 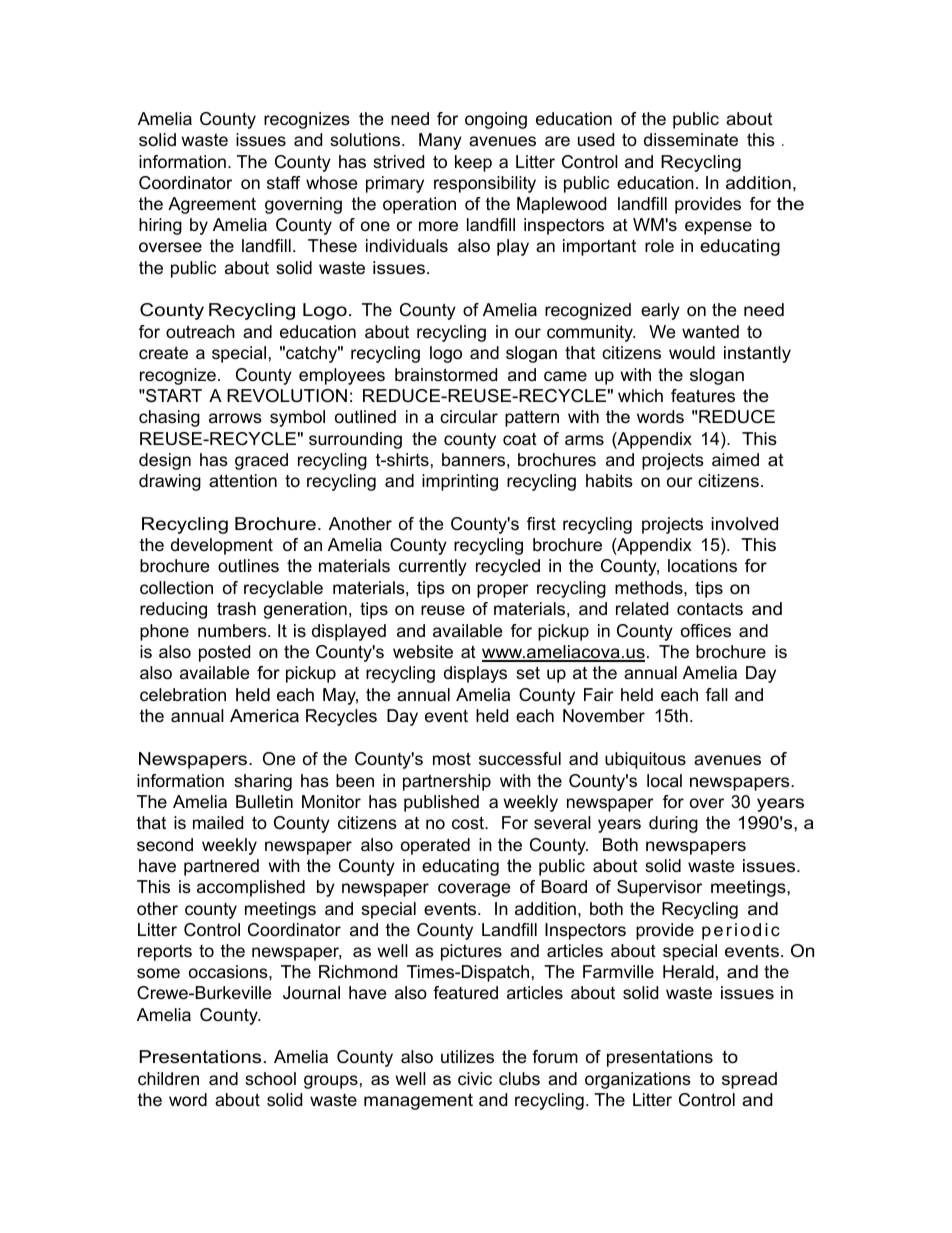 What do you see at coordinates (435, 846) in the document?
I see `operated` at bounding box center [435, 846].
